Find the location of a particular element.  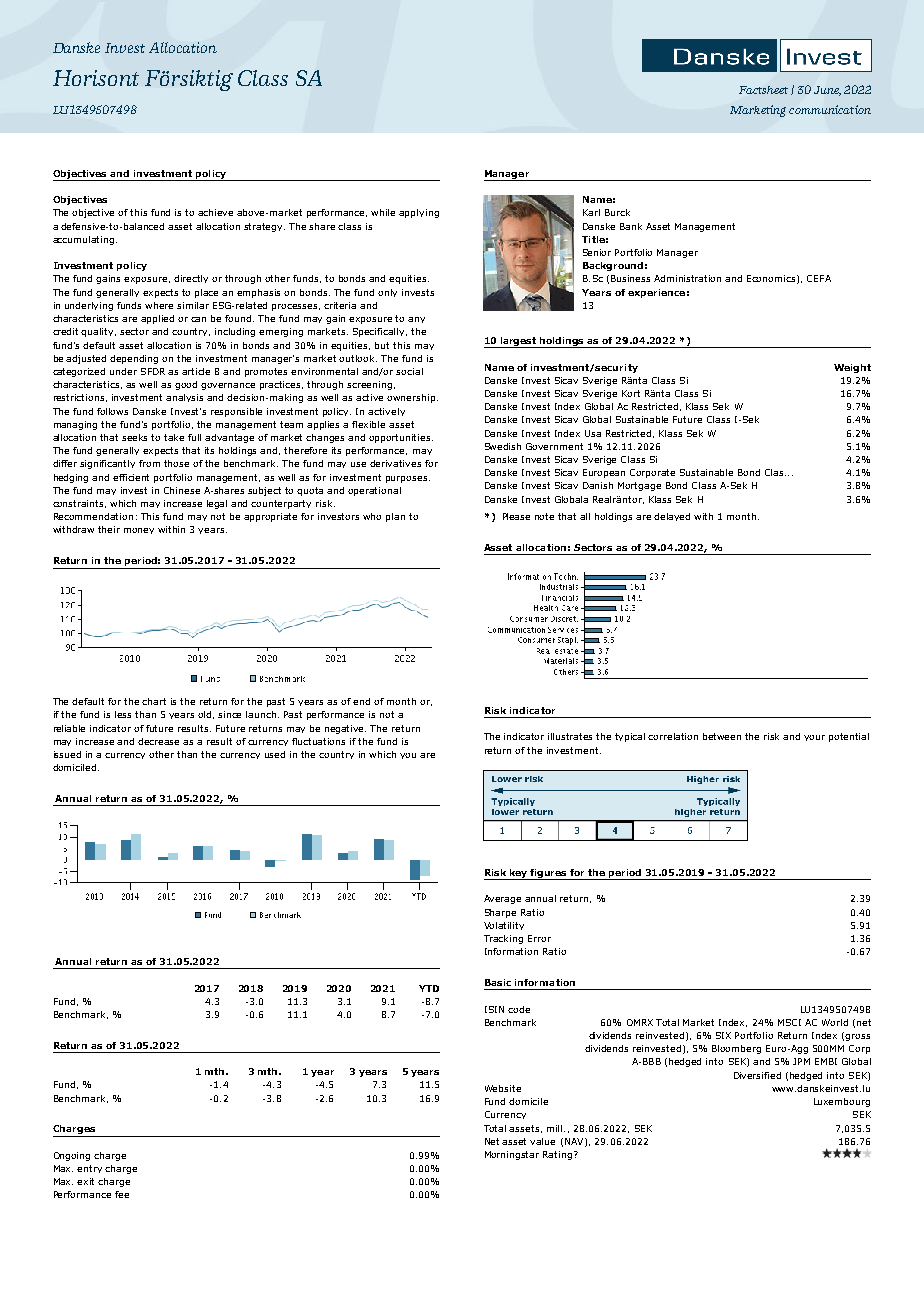

Swedish is located at coordinates (503, 446).
